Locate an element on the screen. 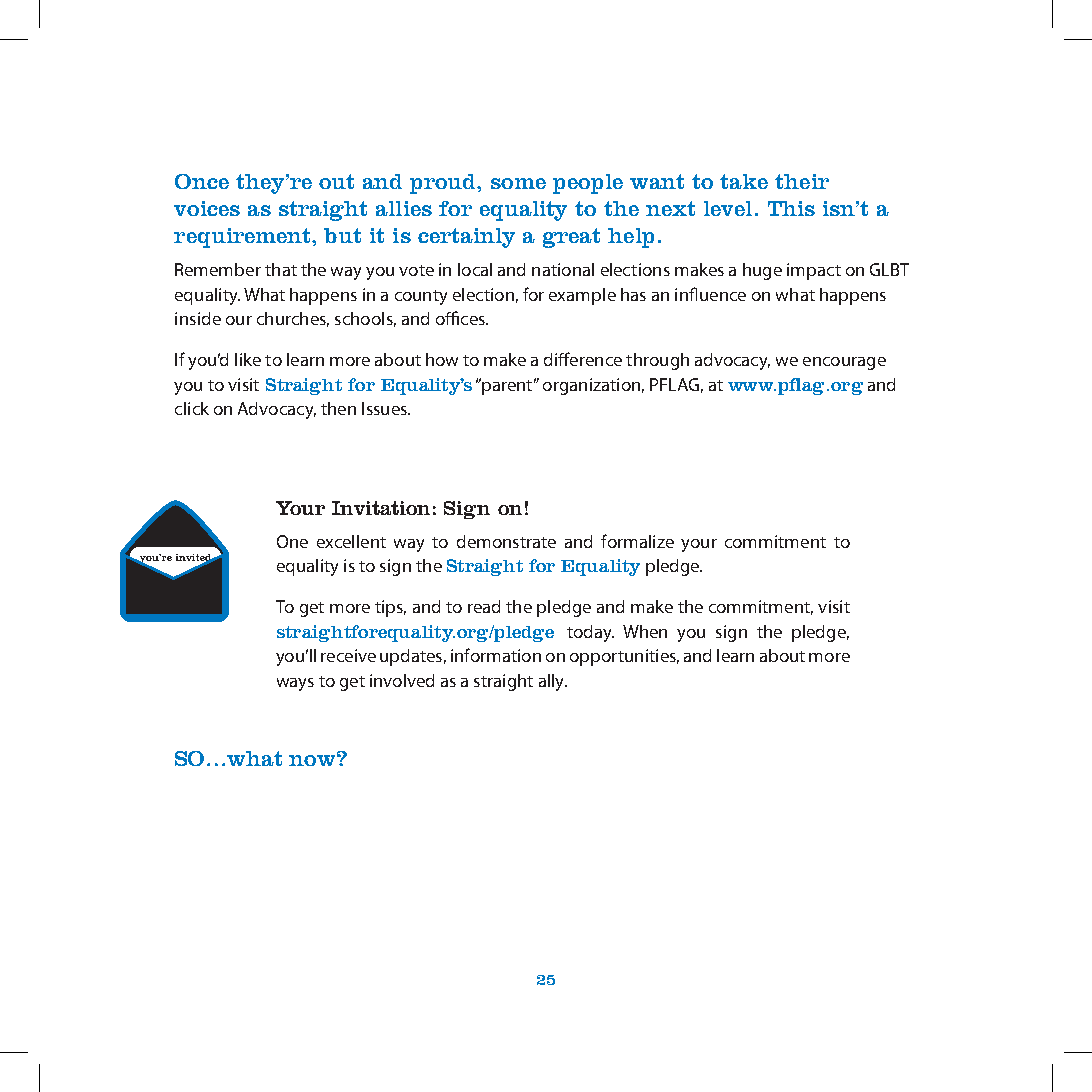  demonstrate is located at coordinates (506, 541).
